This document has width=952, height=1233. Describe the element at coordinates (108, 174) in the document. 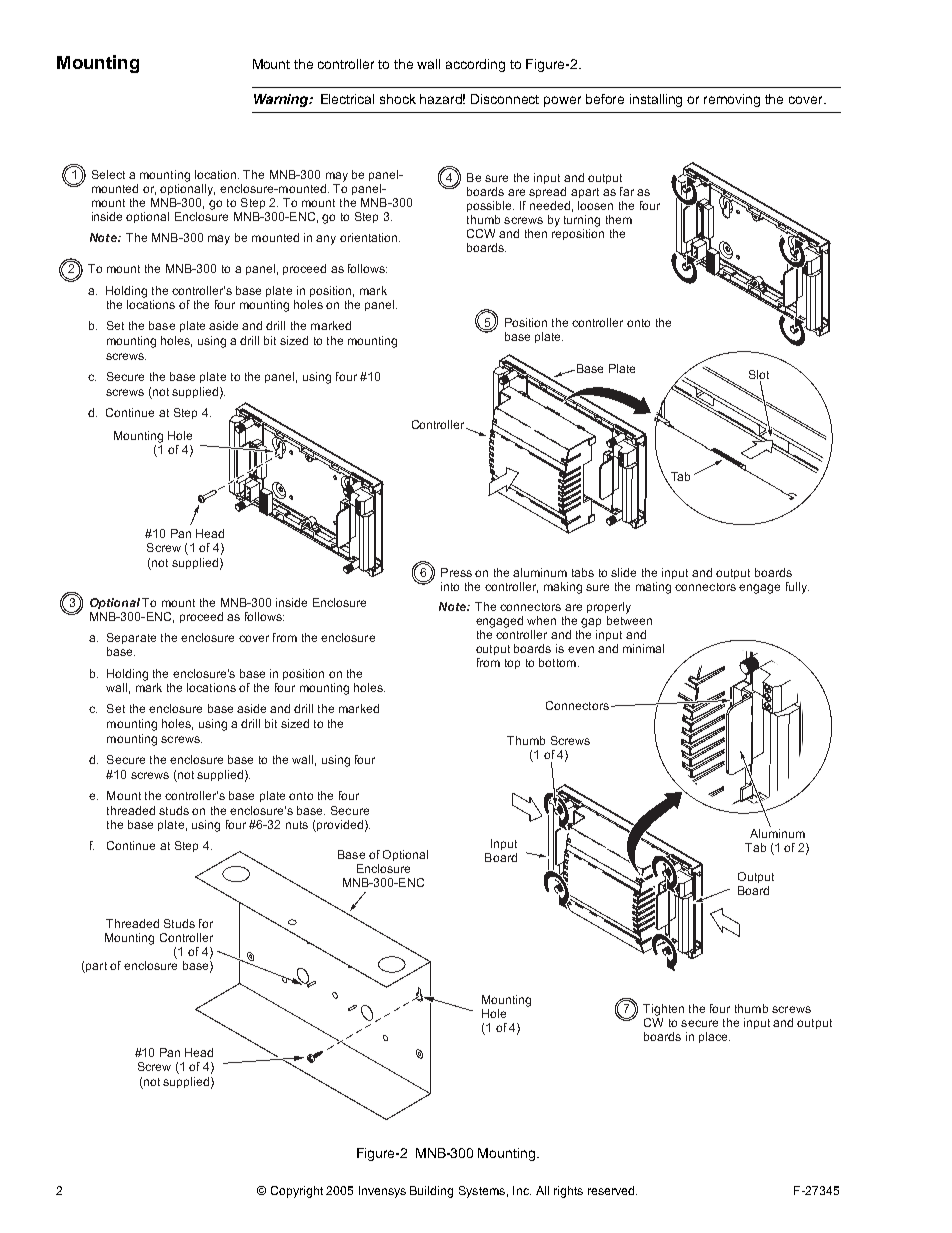

I see `Select` at that location.
